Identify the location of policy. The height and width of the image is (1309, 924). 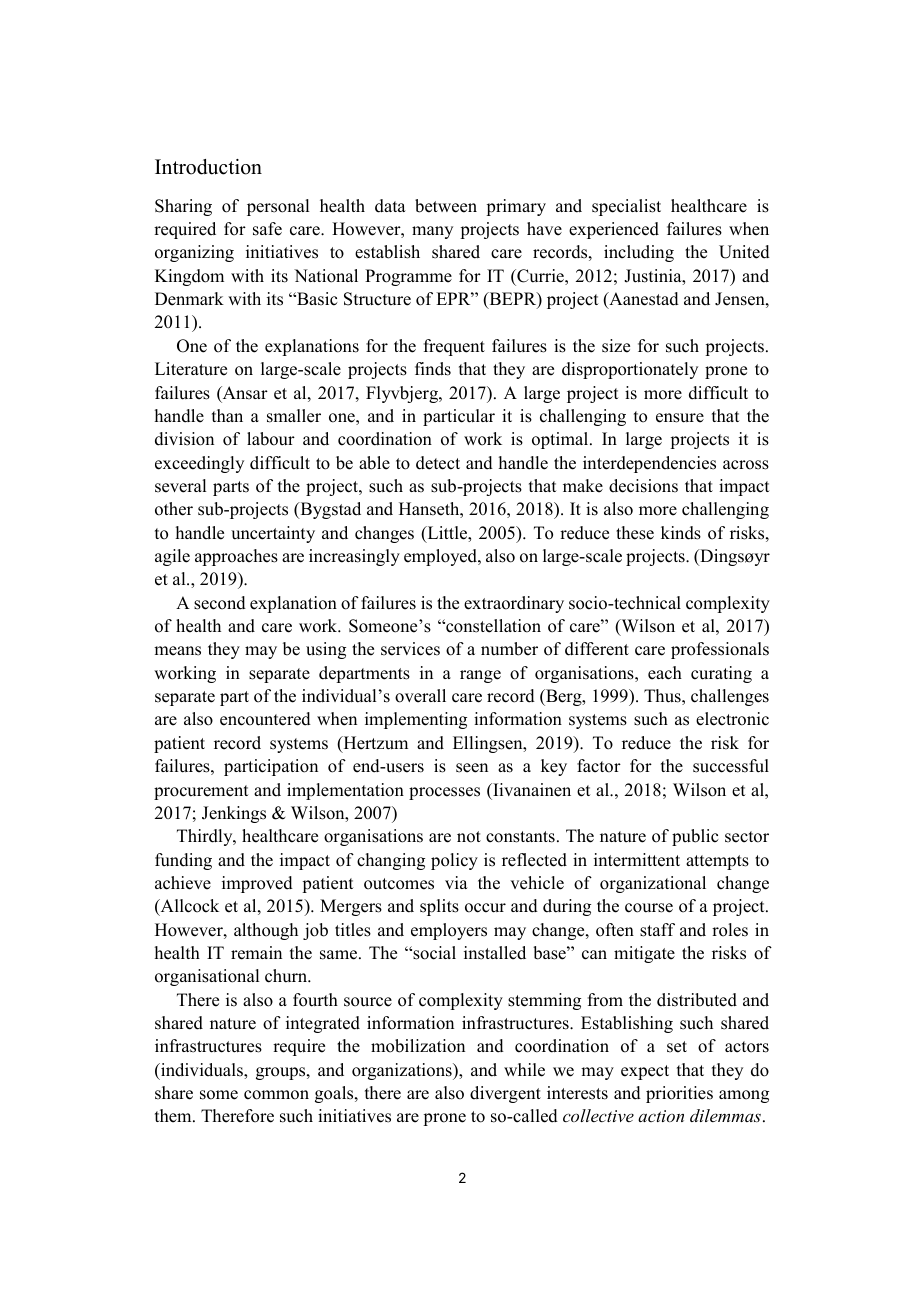
(454, 861).
